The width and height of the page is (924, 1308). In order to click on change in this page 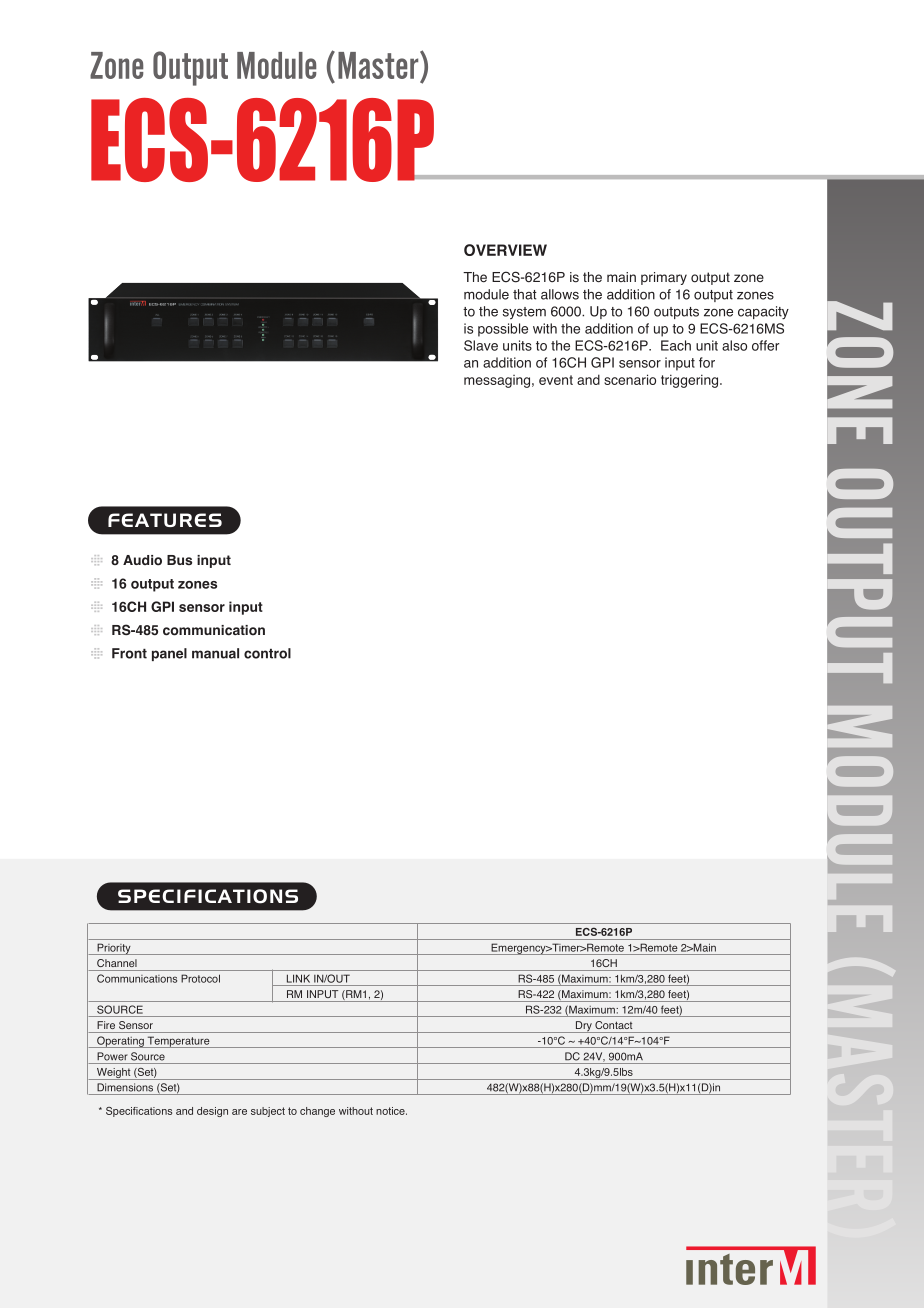, I will do `click(317, 1112)`.
